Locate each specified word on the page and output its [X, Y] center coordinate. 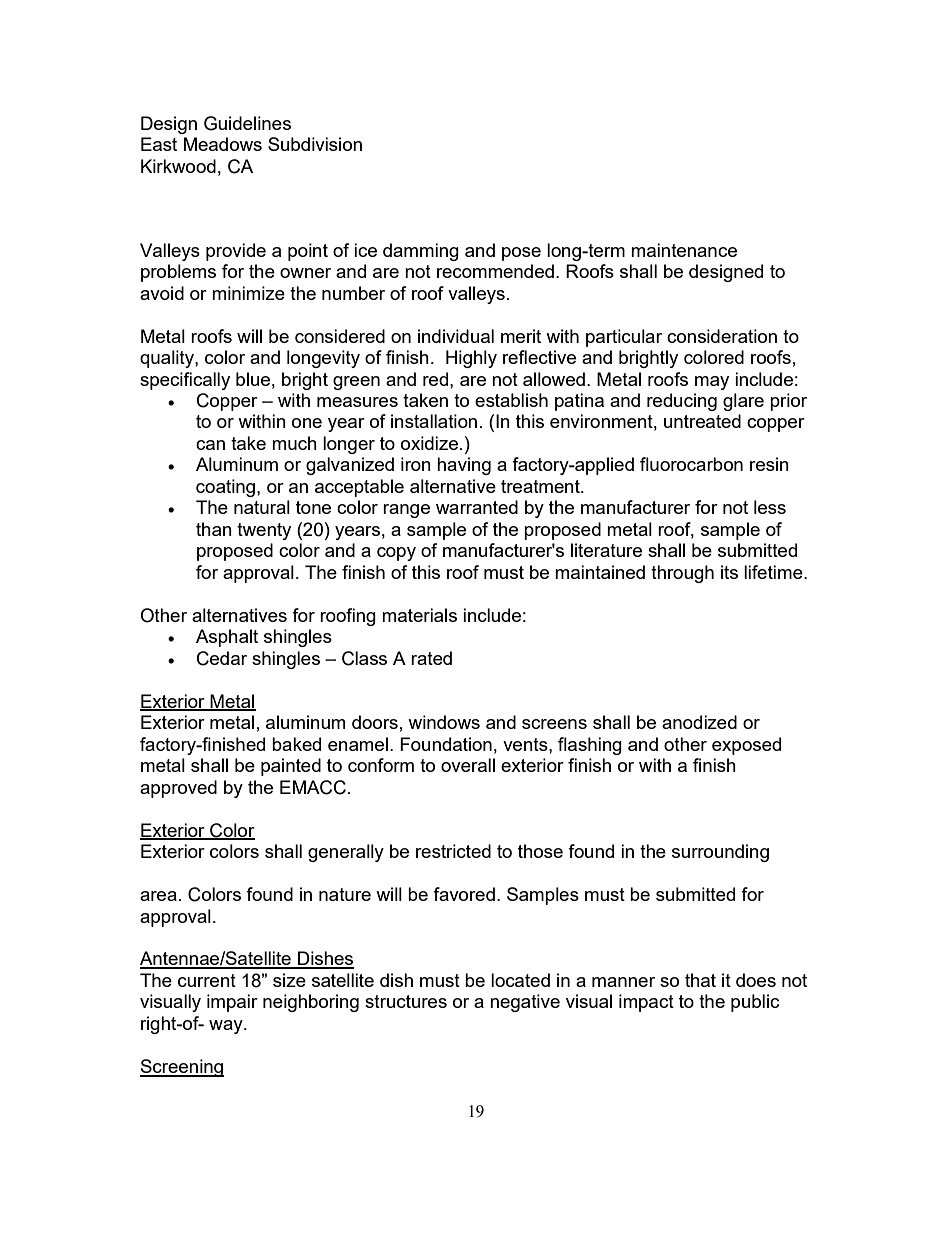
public [755, 1003]
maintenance [684, 250]
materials [419, 615]
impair [232, 1003]
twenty [264, 531]
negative [525, 1003]
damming [421, 252]
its [729, 572]
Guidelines [247, 123]
